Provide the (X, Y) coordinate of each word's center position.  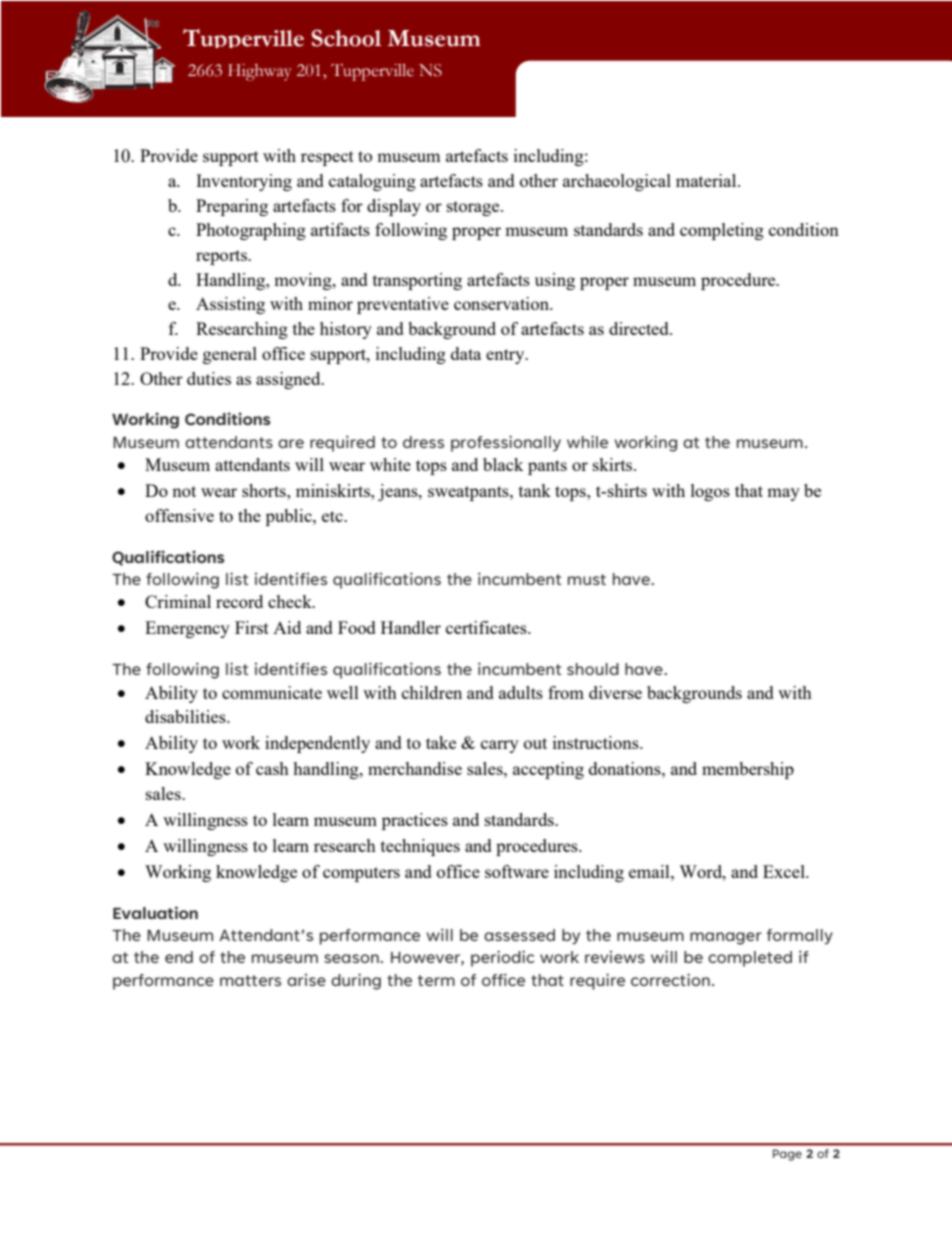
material (707, 180)
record (239, 601)
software (517, 871)
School (346, 38)
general (230, 355)
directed (640, 328)
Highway (259, 72)
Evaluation (155, 912)
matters (250, 980)
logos (710, 492)
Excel (785, 871)
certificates (487, 627)
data (466, 353)
